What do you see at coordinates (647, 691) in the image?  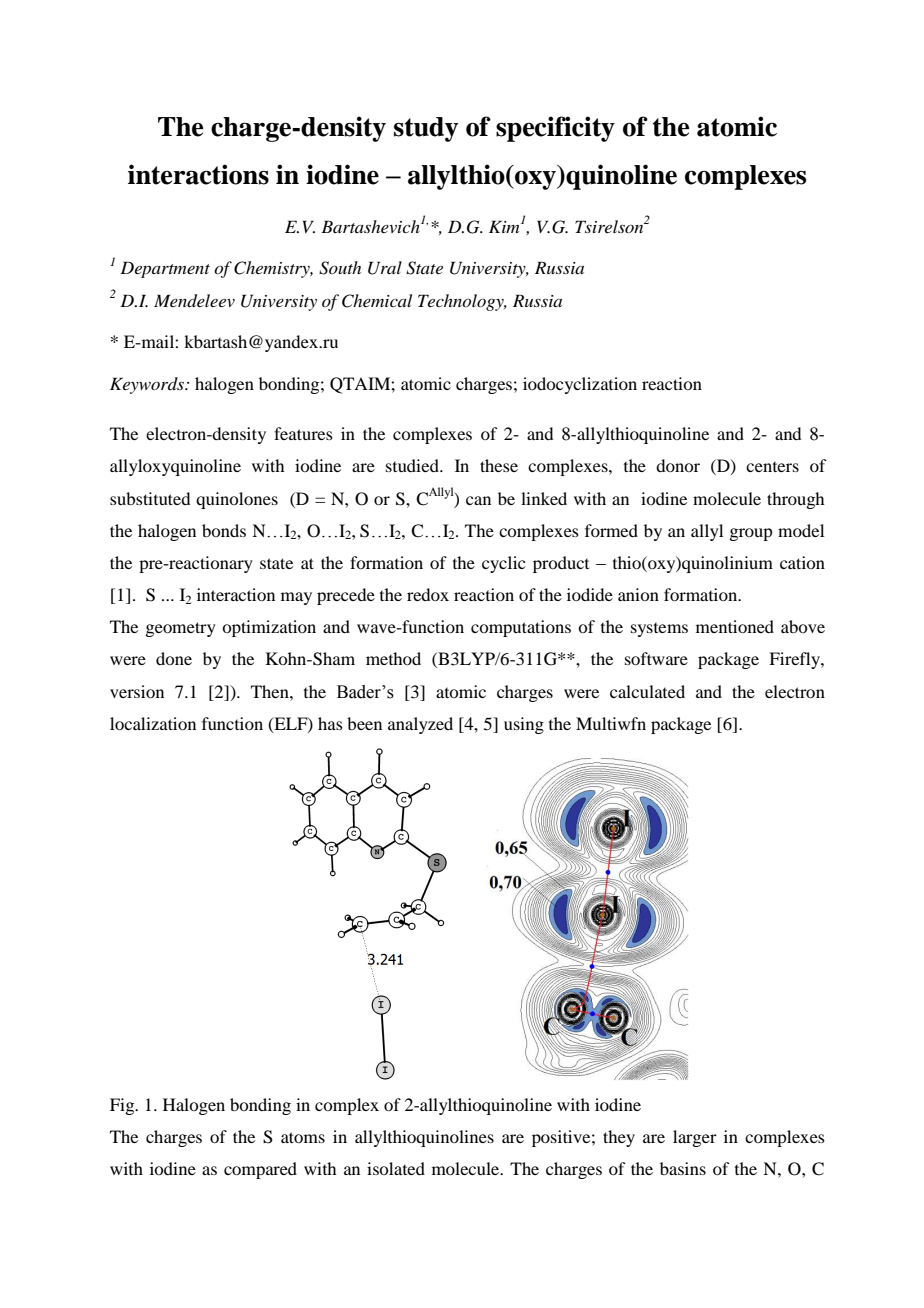 I see `calculated` at bounding box center [647, 691].
